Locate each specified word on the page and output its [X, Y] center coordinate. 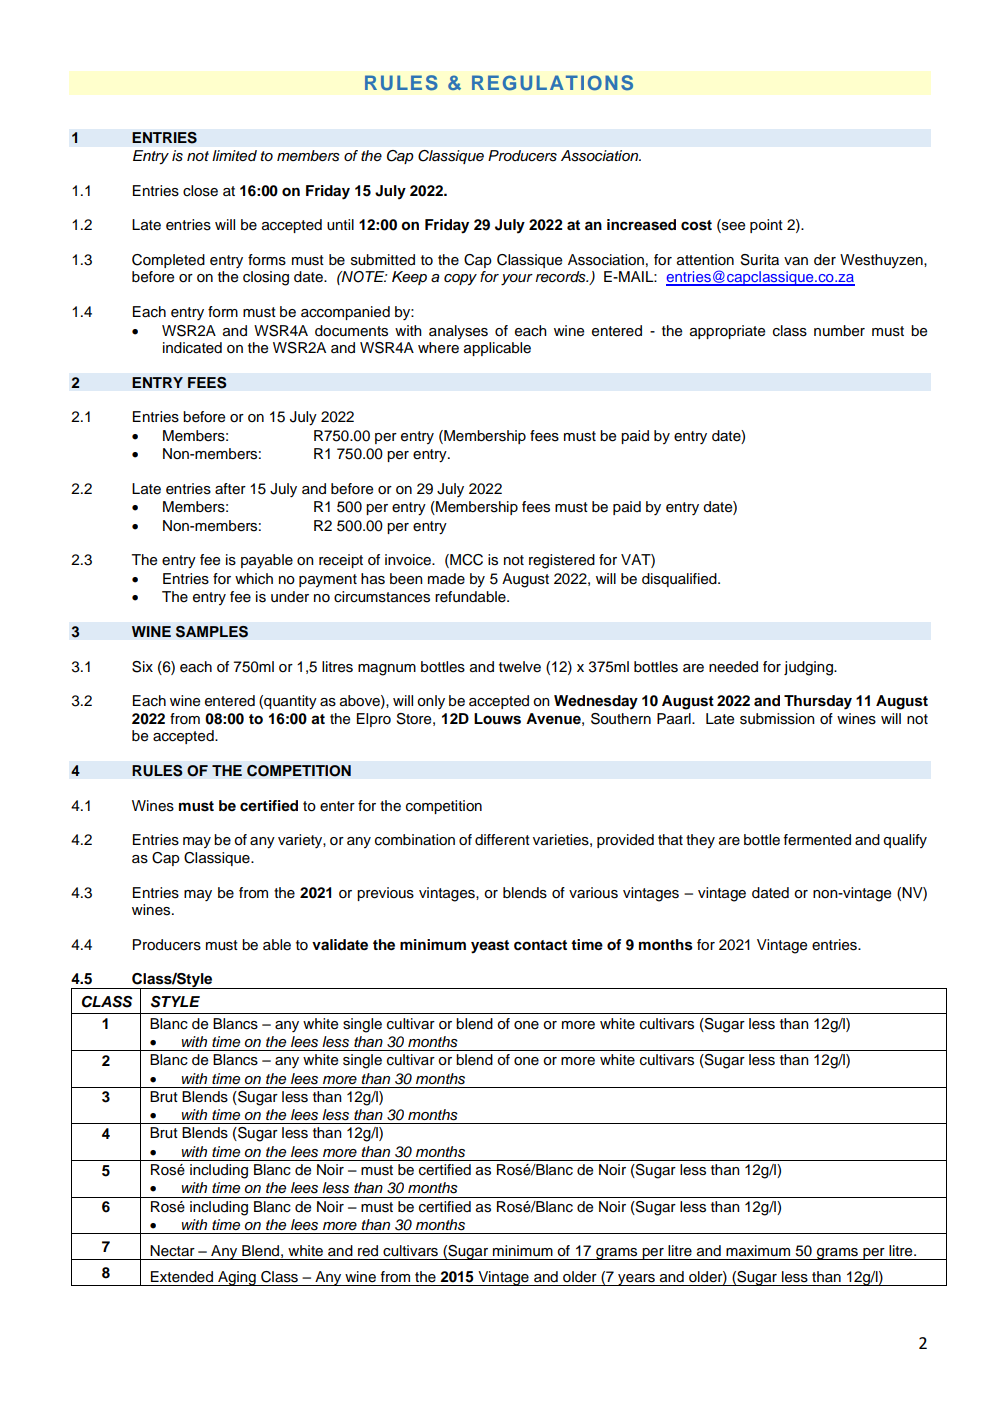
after [230, 489]
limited [234, 155]
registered [562, 561]
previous [385, 894]
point [766, 226]
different [502, 840]
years [636, 1280]
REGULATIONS [552, 83]
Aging [237, 1278]
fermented [817, 840]
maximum [758, 1251]
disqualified [680, 580]
